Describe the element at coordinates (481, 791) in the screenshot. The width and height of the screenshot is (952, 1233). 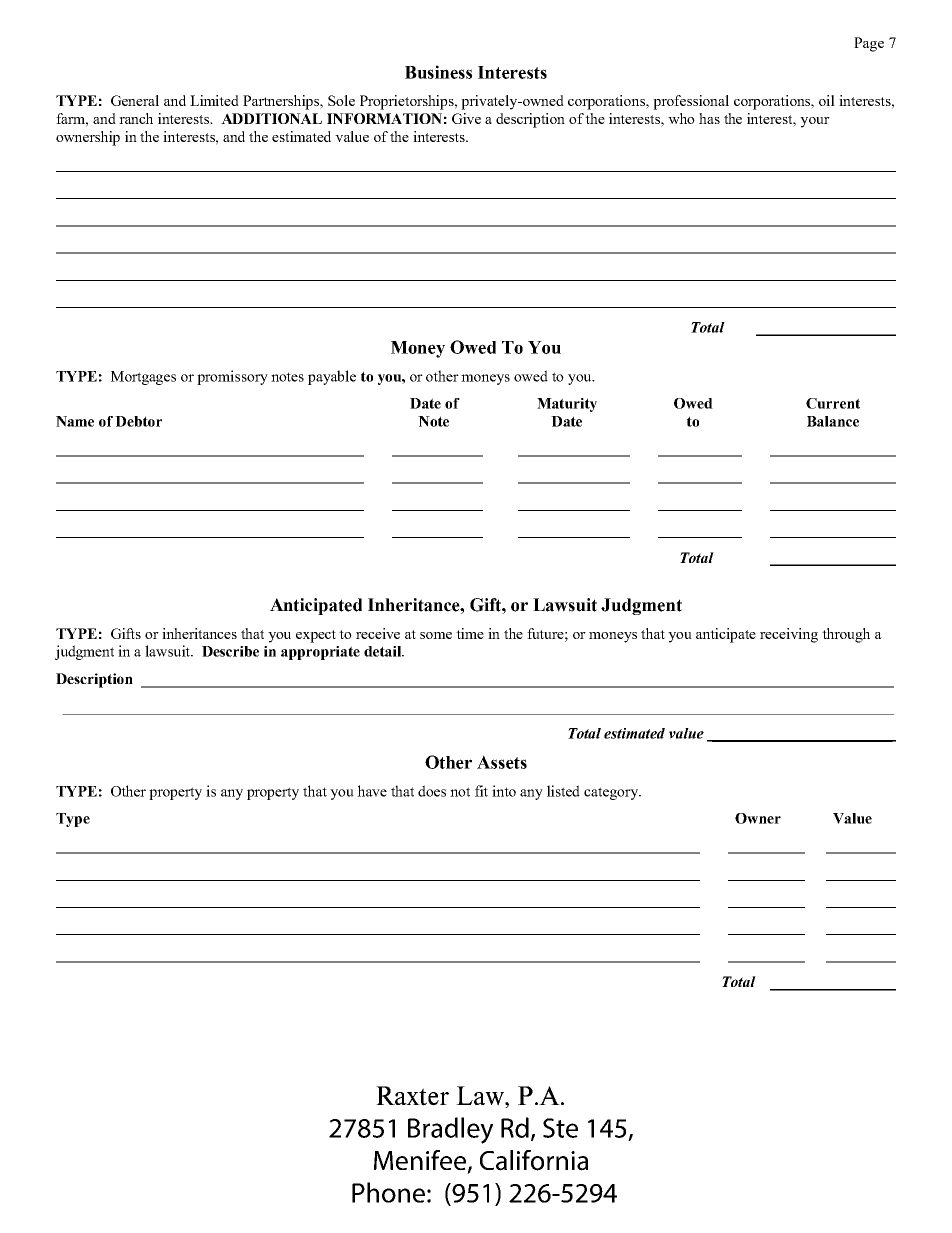
I see `fit` at that location.
